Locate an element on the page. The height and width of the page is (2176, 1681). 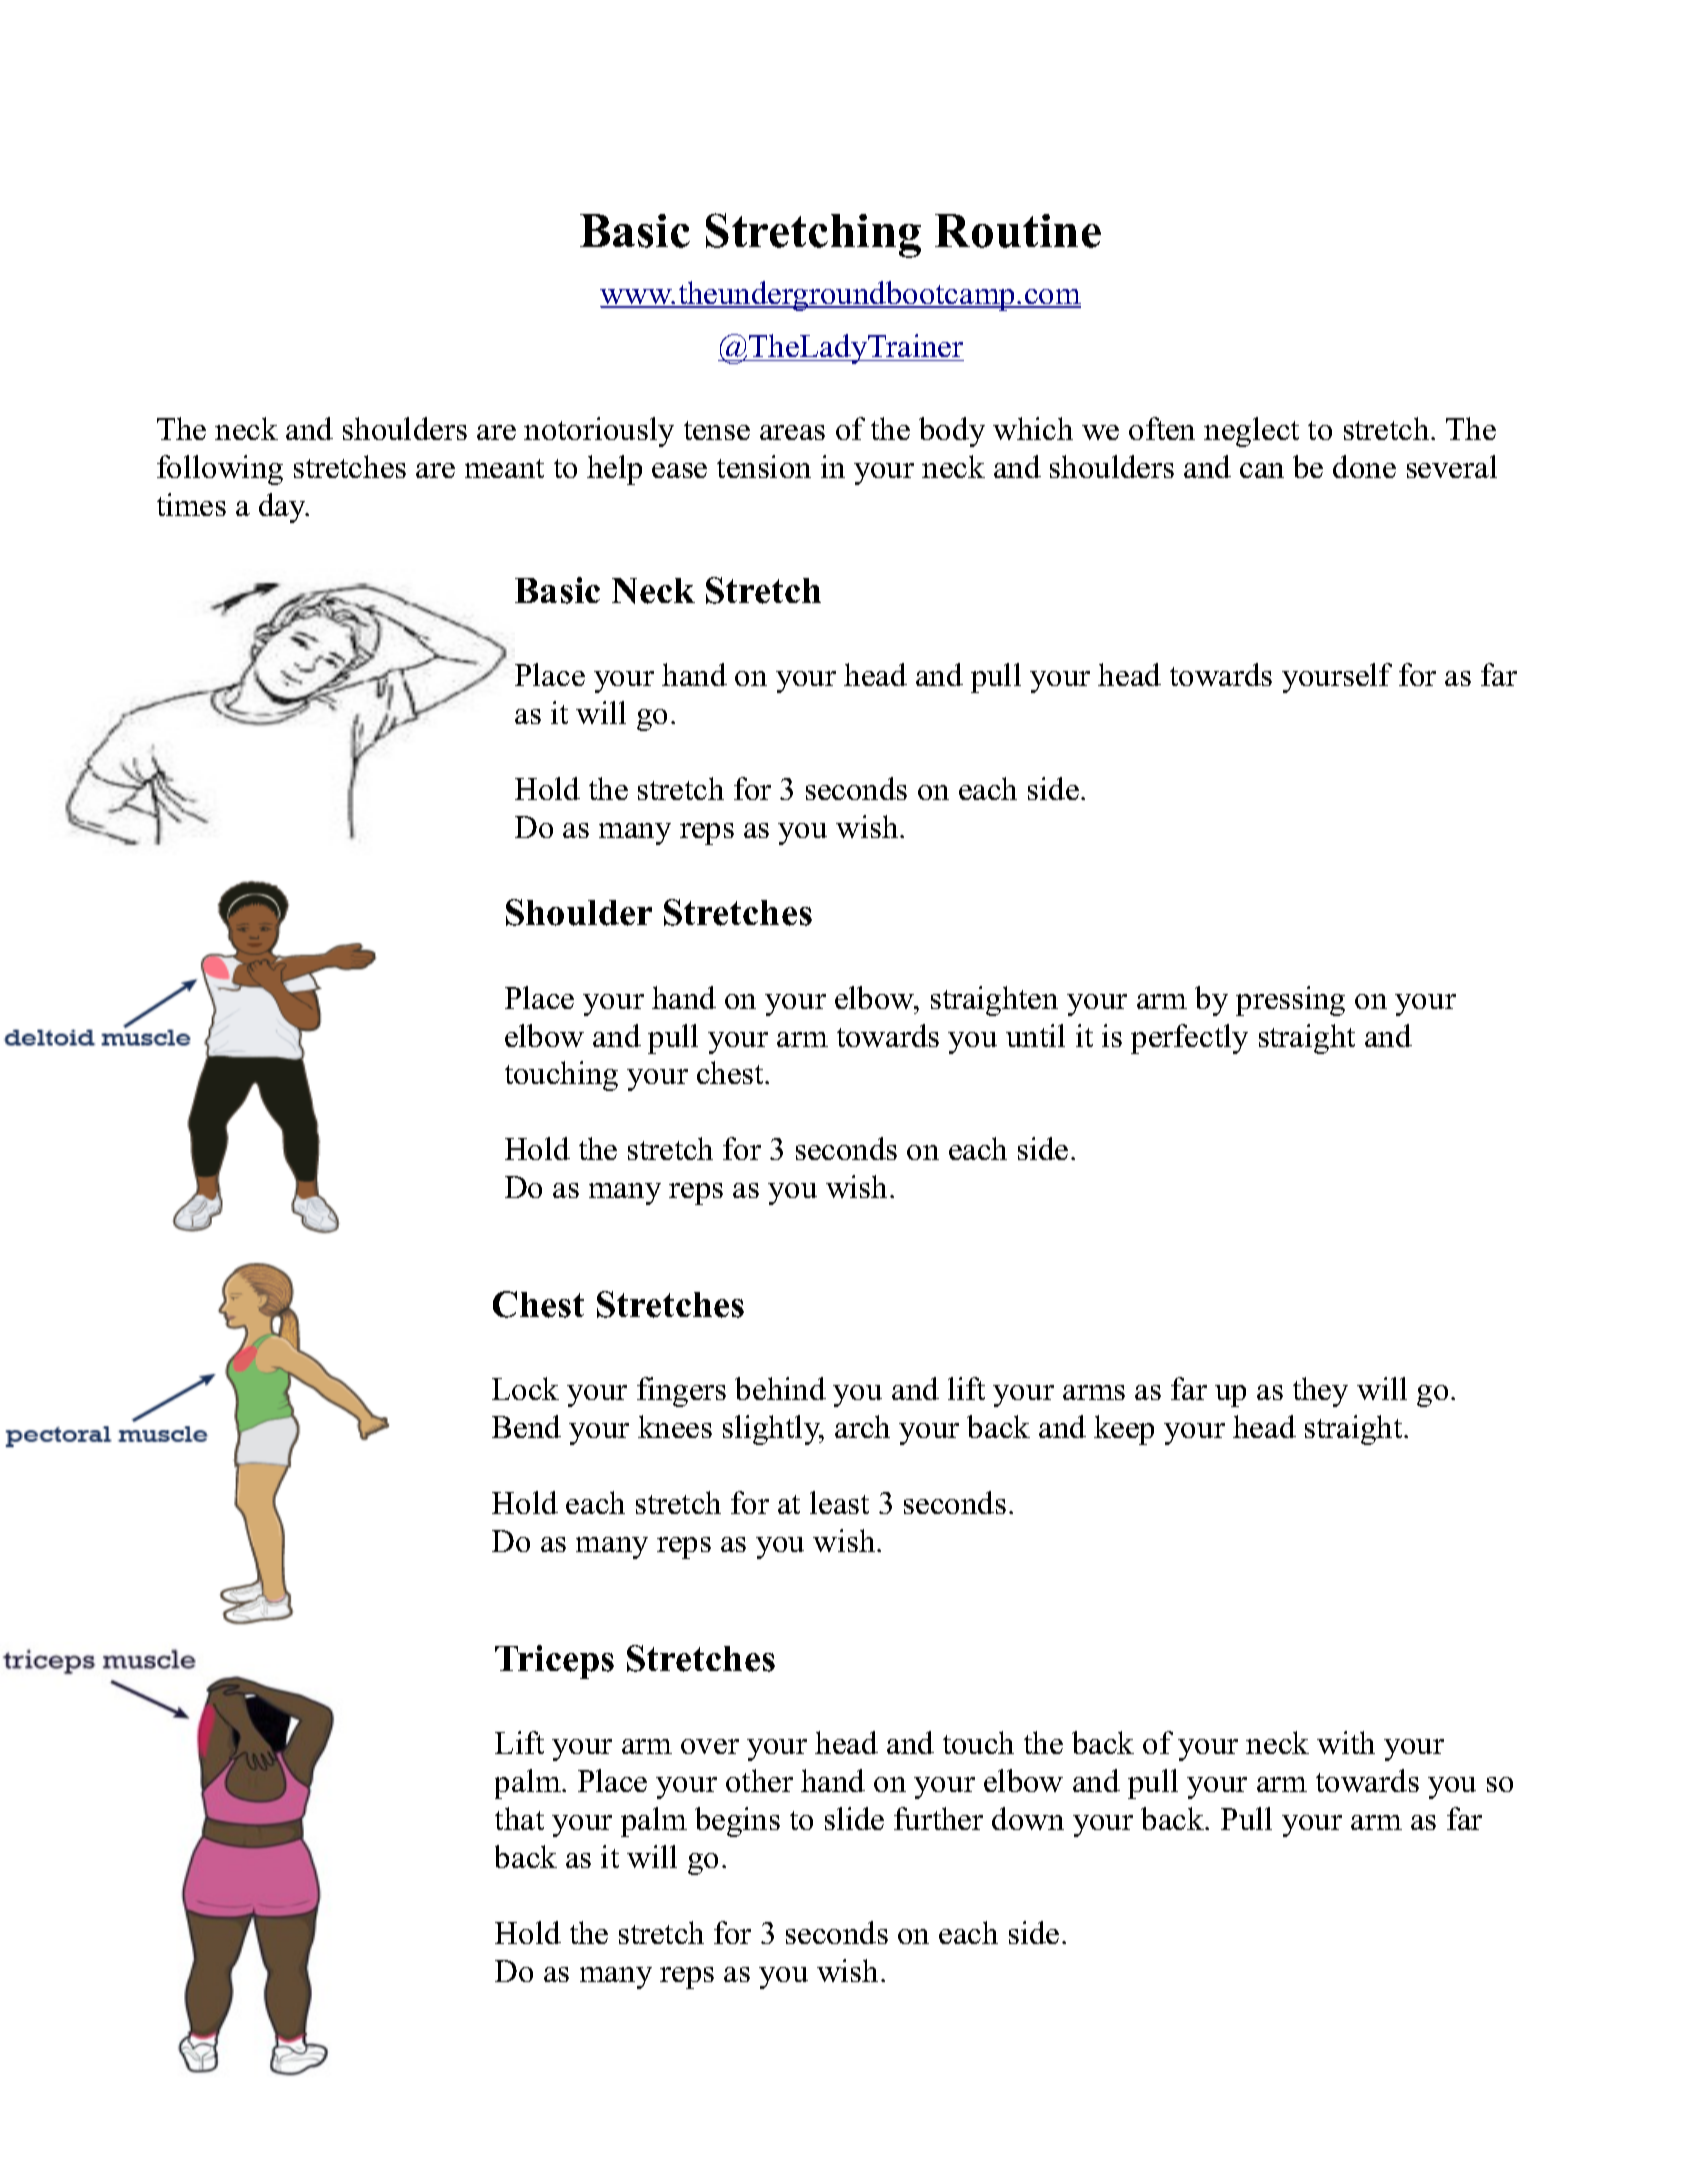
behind is located at coordinates (780, 1388).
